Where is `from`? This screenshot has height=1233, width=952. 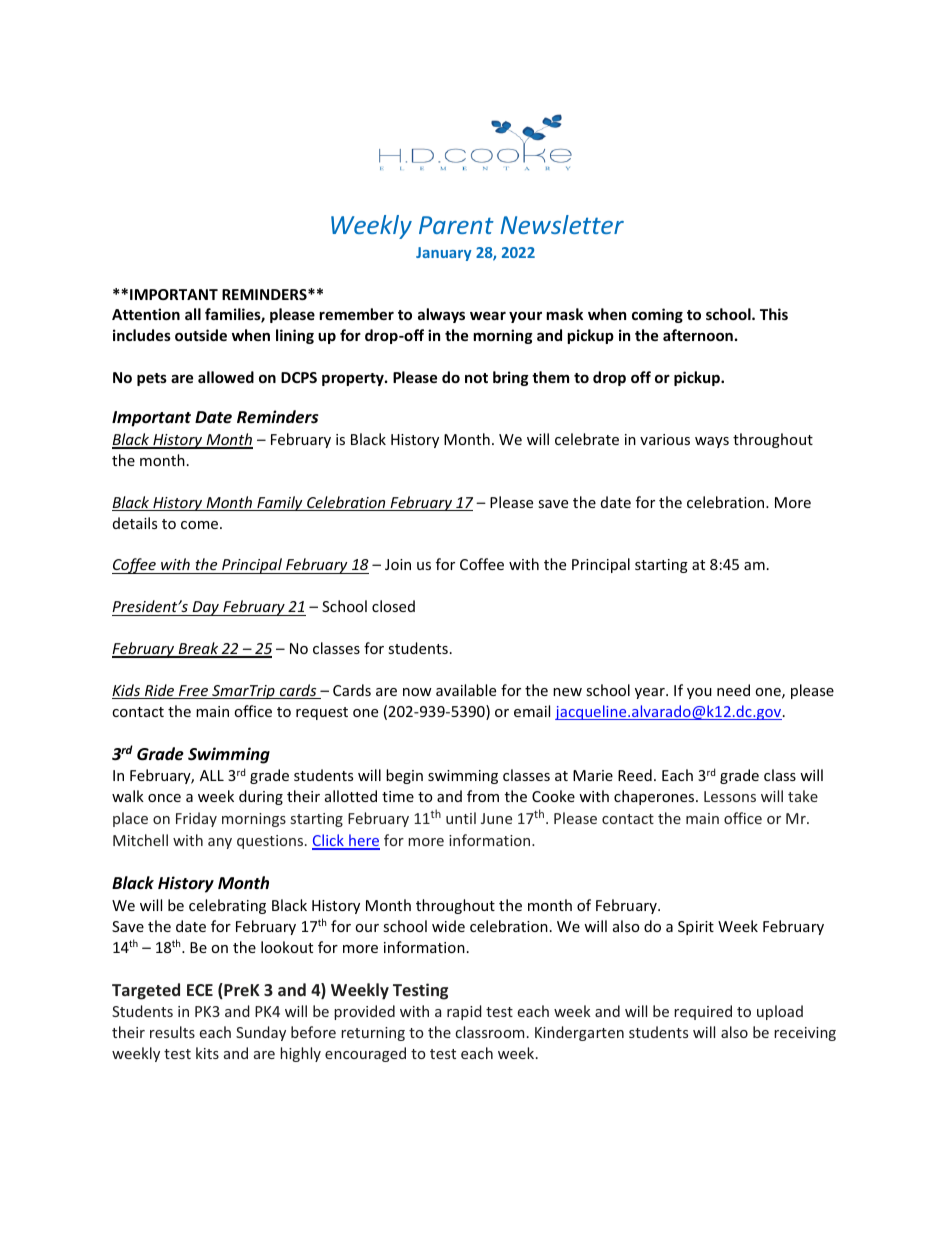
from is located at coordinates (483, 796).
